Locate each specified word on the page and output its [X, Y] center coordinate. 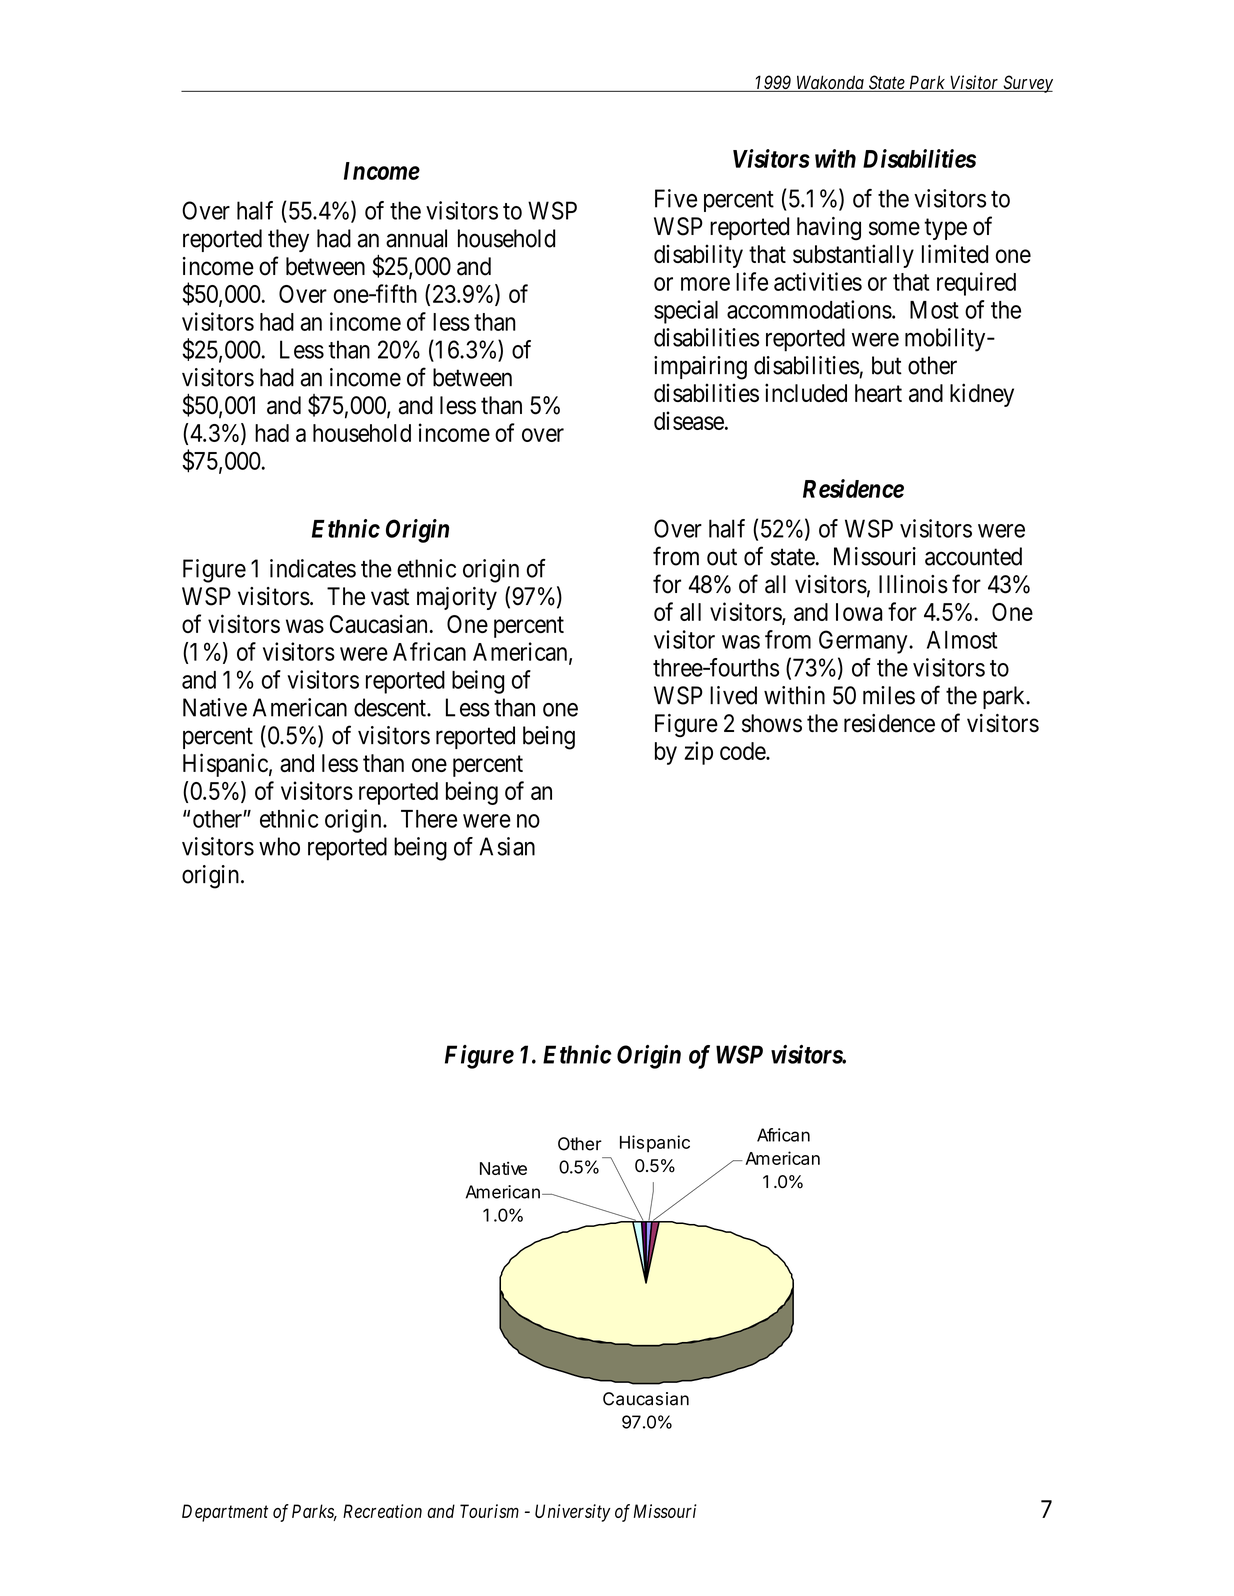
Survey [1027, 84]
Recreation [382, 1511]
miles [889, 695]
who [279, 846]
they [288, 240]
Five [676, 198]
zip [698, 753]
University [573, 1513]
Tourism [489, 1511]
